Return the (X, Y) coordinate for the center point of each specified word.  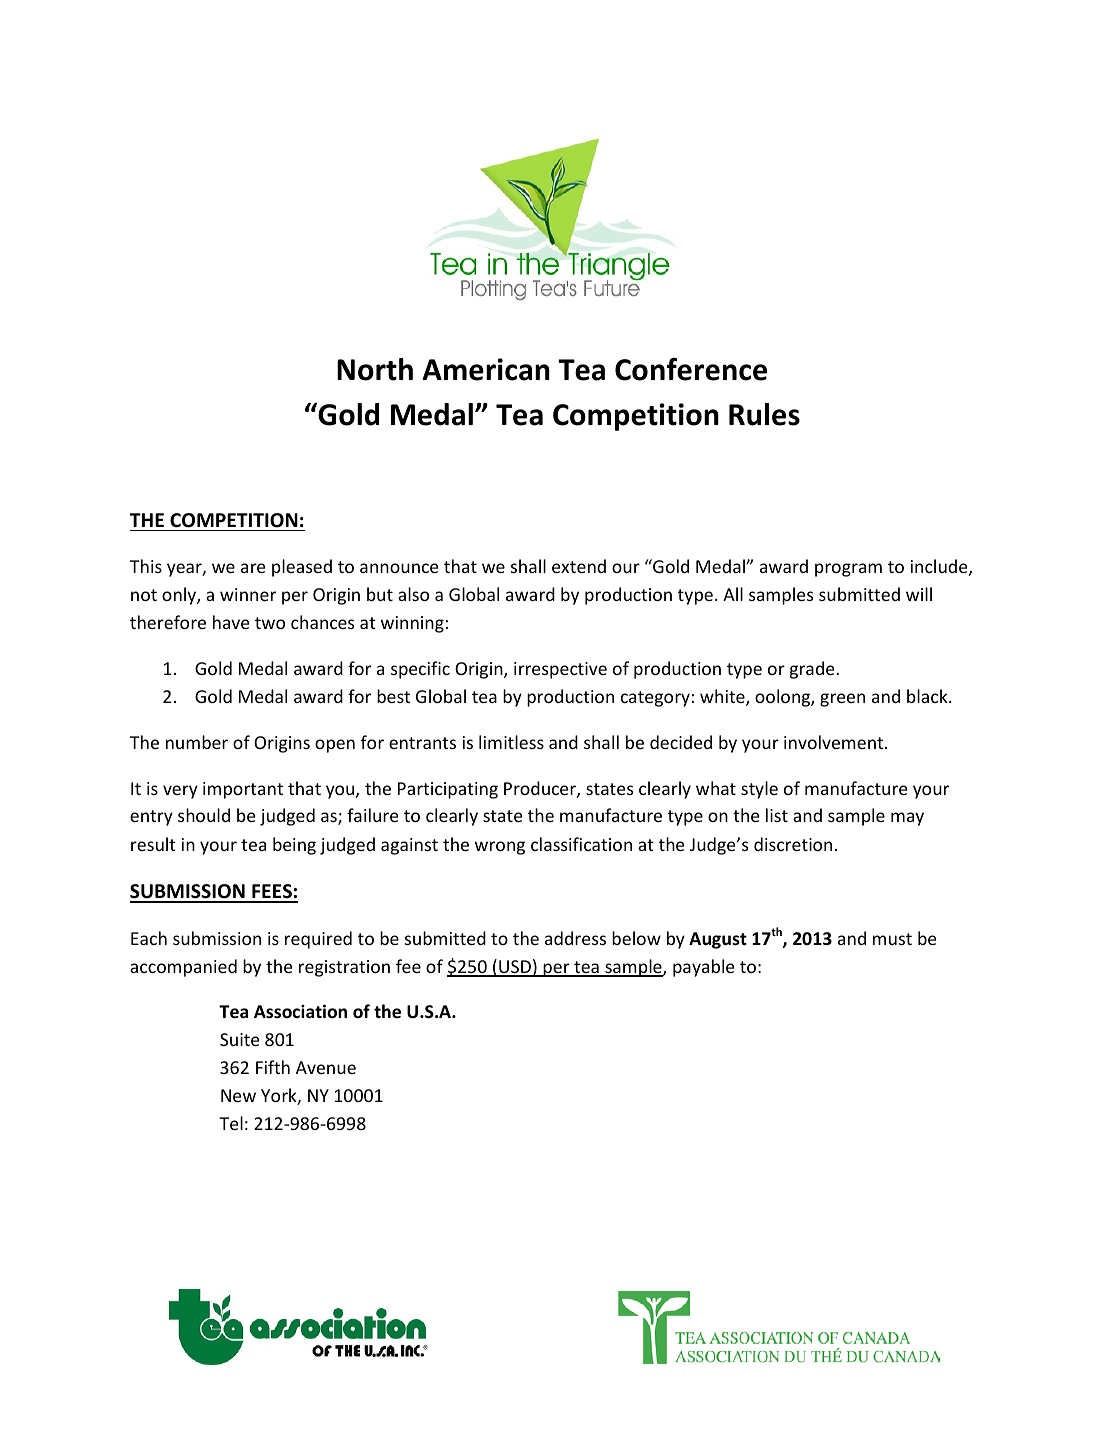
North (375, 369)
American (486, 369)
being (294, 846)
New (238, 1095)
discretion (793, 844)
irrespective (560, 670)
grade (813, 670)
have (231, 622)
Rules (764, 414)
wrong (500, 848)
